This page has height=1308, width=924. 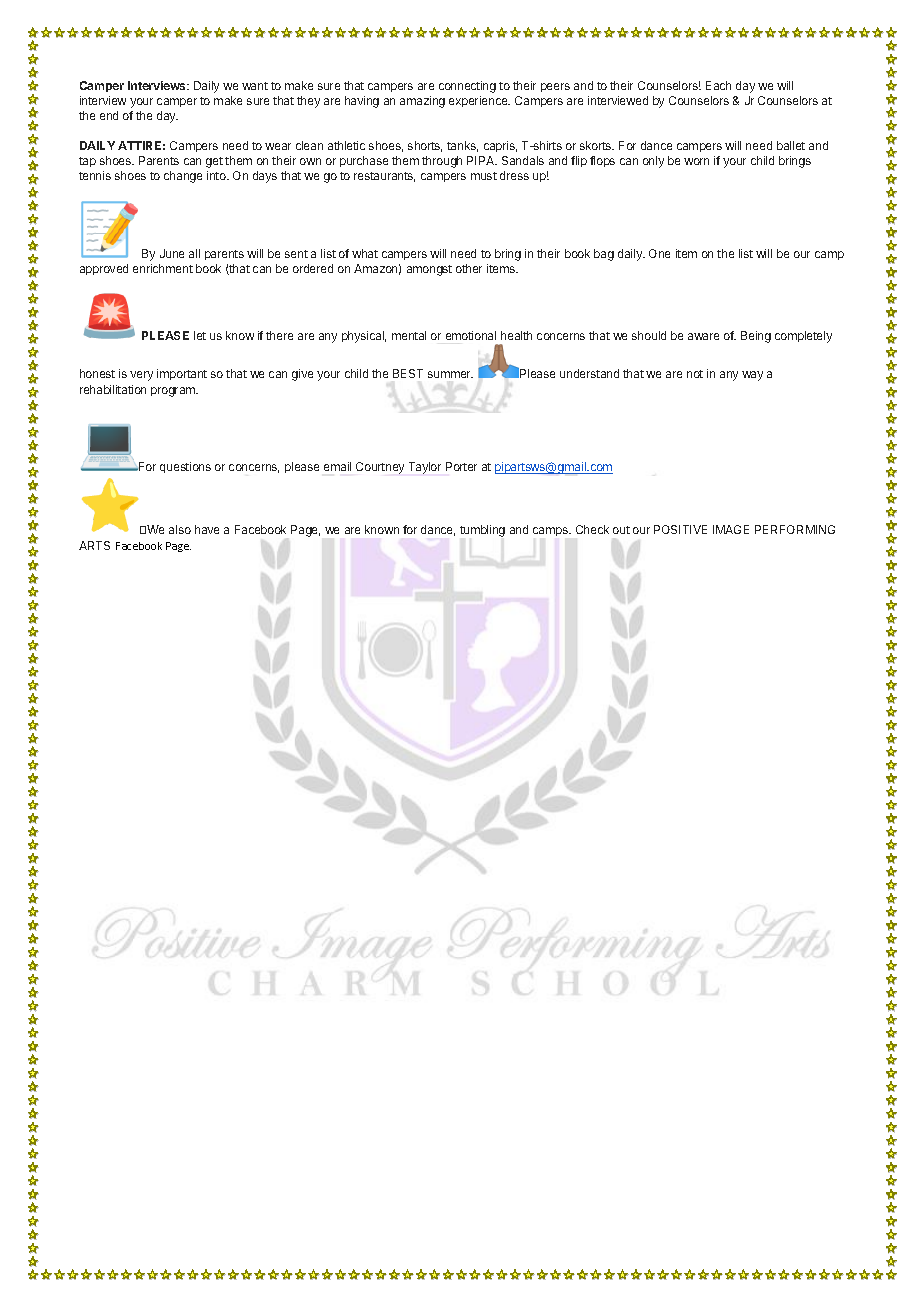 What do you see at coordinates (482, 531) in the page?
I see `tumbling` at bounding box center [482, 531].
